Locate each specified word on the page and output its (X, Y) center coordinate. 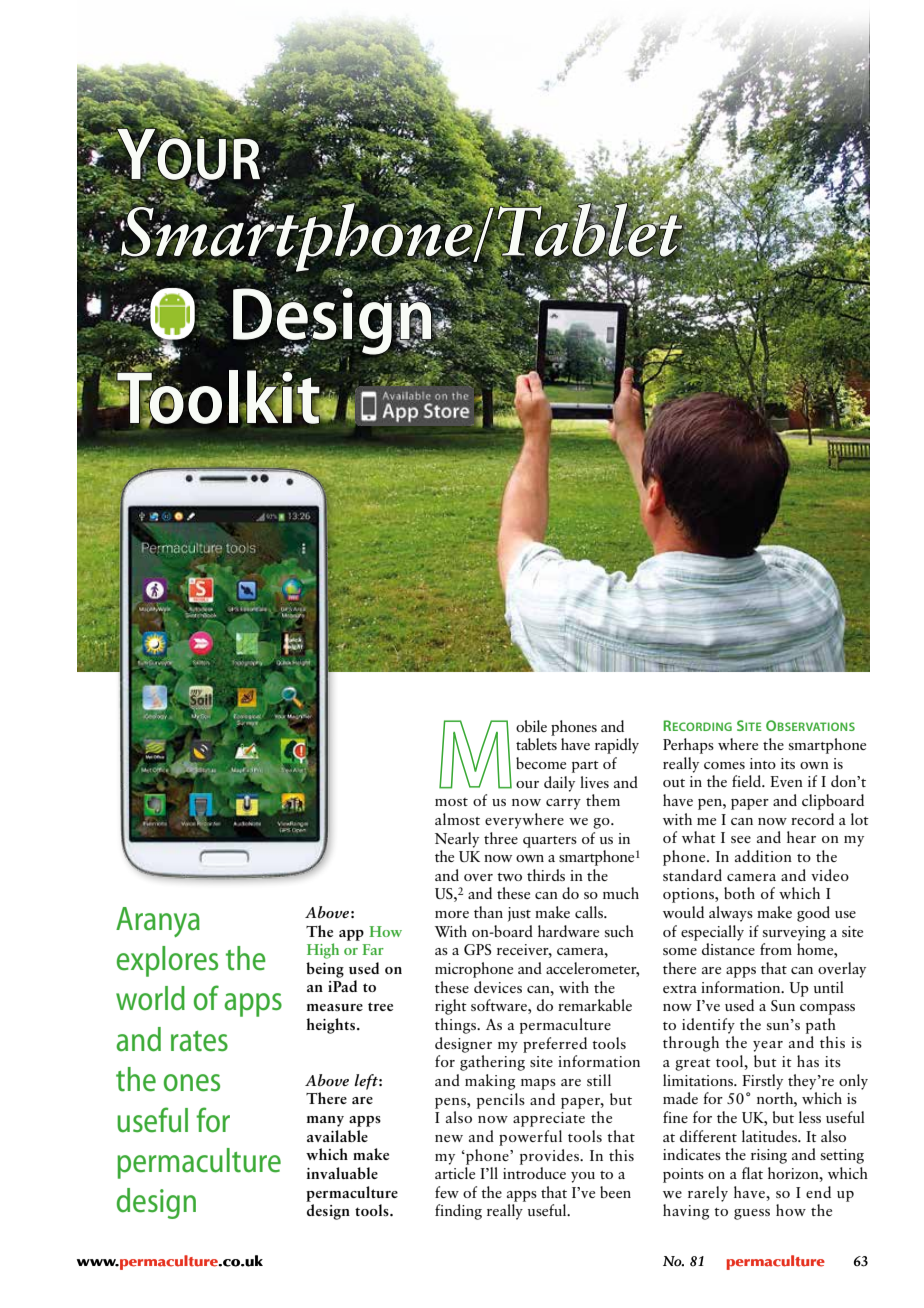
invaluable (342, 1173)
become (541, 763)
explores (167, 961)
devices (498, 987)
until (829, 987)
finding (458, 1212)
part (585, 767)
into (763, 763)
